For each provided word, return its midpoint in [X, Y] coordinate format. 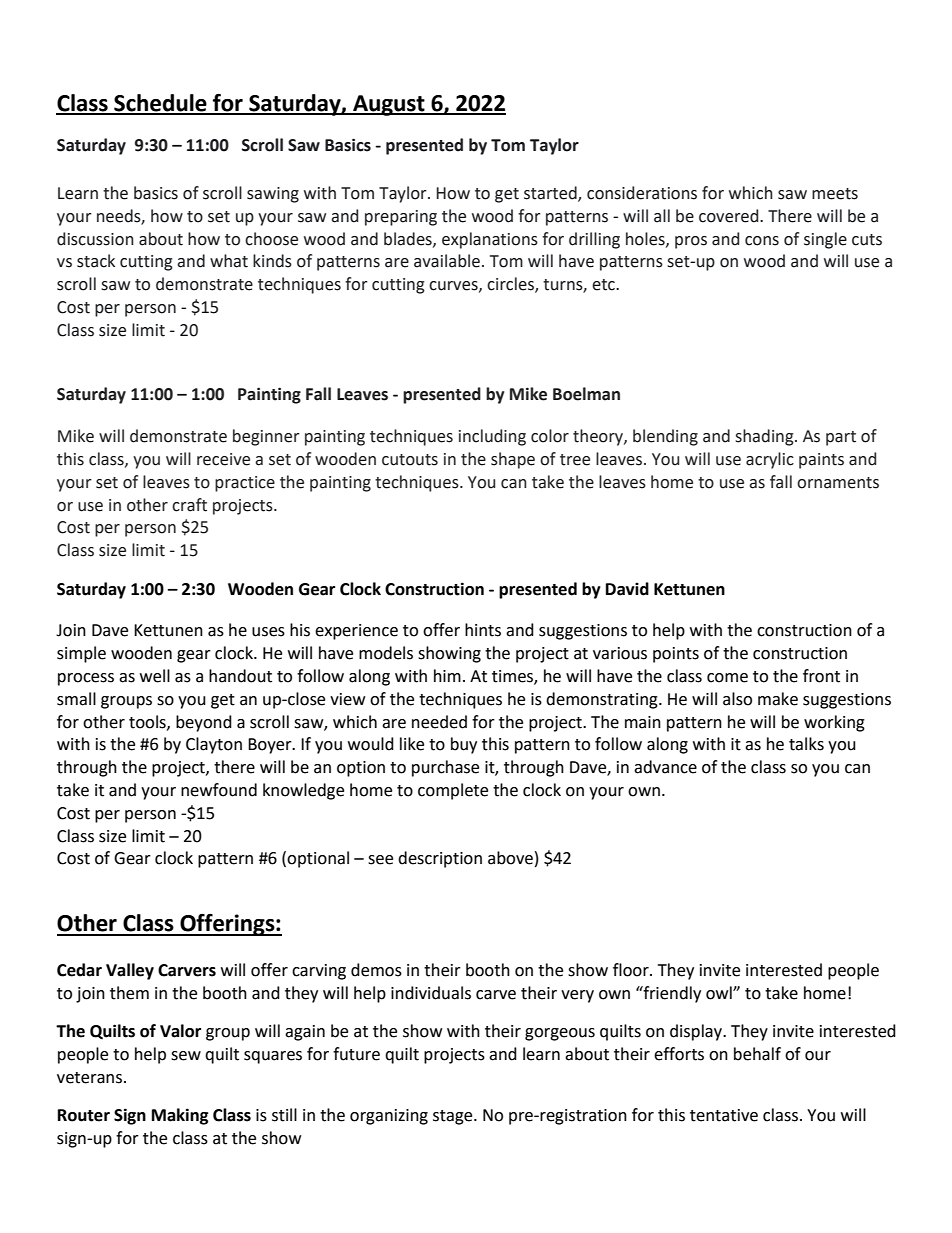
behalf [757, 1054]
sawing [273, 195]
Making [180, 1116]
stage [454, 1117]
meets [835, 194]
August [389, 105]
